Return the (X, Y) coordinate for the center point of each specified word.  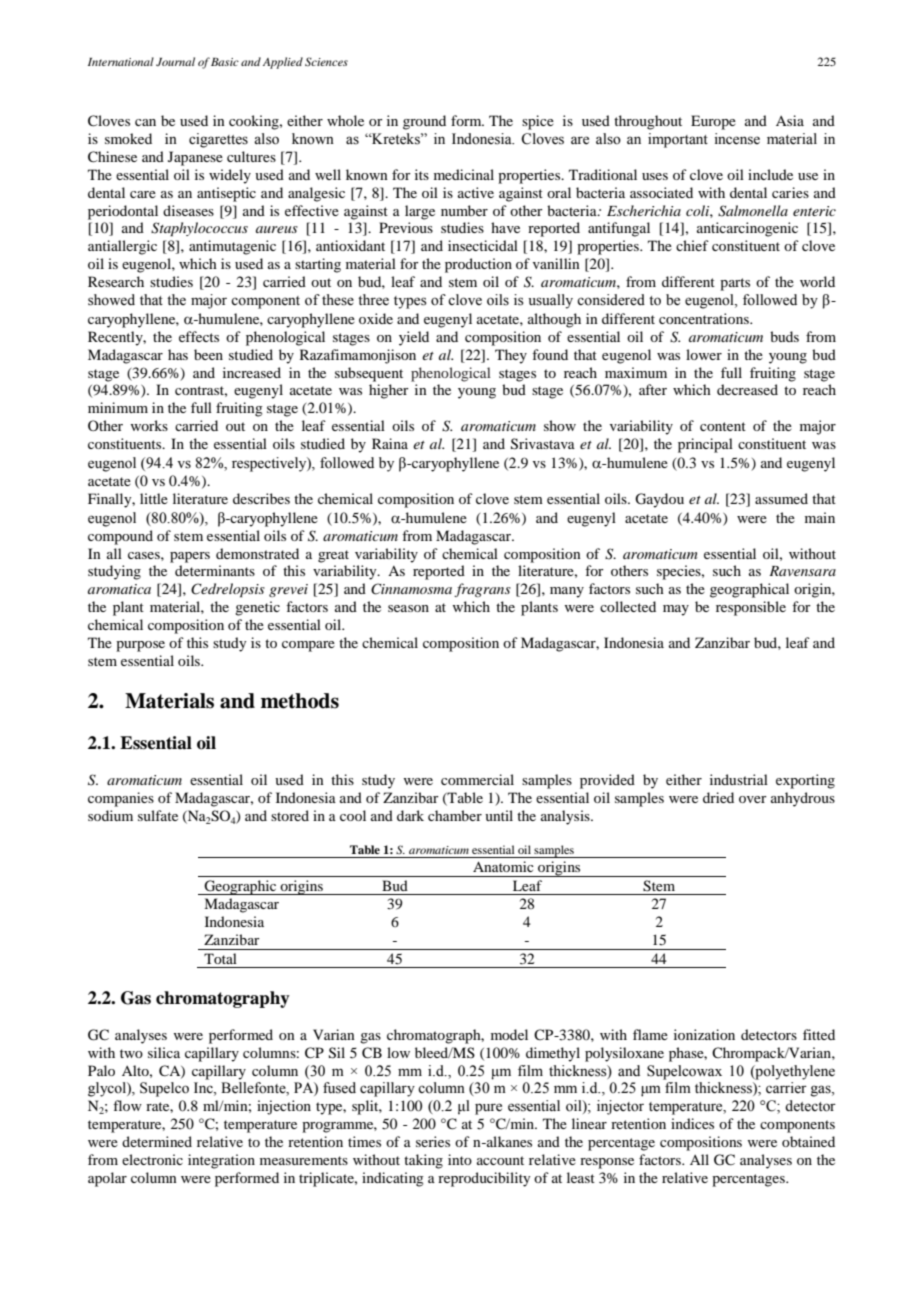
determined (157, 1141)
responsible (751, 608)
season (408, 608)
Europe (713, 122)
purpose (140, 646)
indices (692, 1123)
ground (424, 122)
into (460, 1159)
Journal (175, 61)
